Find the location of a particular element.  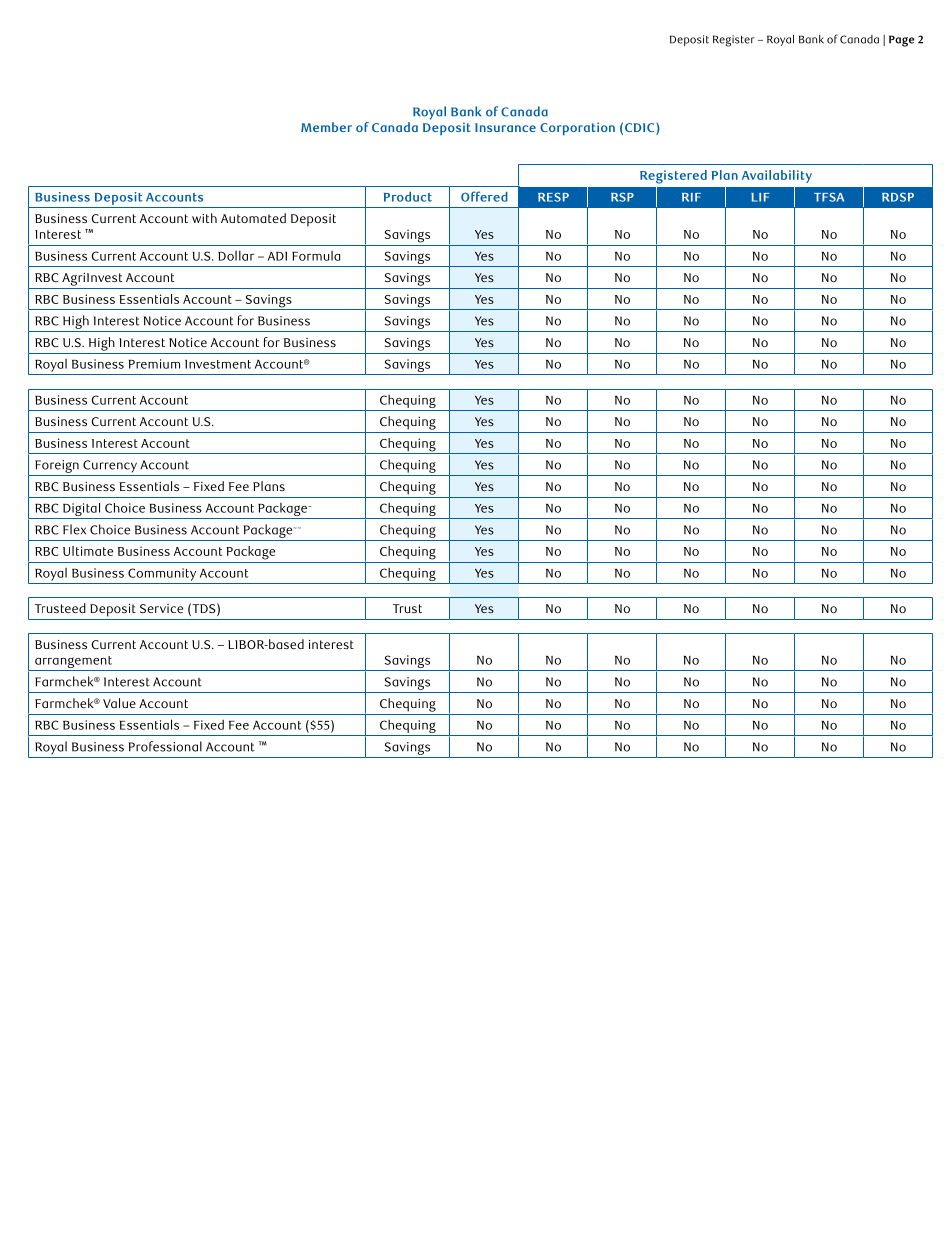

Insurance is located at coordinates (505, 127).
